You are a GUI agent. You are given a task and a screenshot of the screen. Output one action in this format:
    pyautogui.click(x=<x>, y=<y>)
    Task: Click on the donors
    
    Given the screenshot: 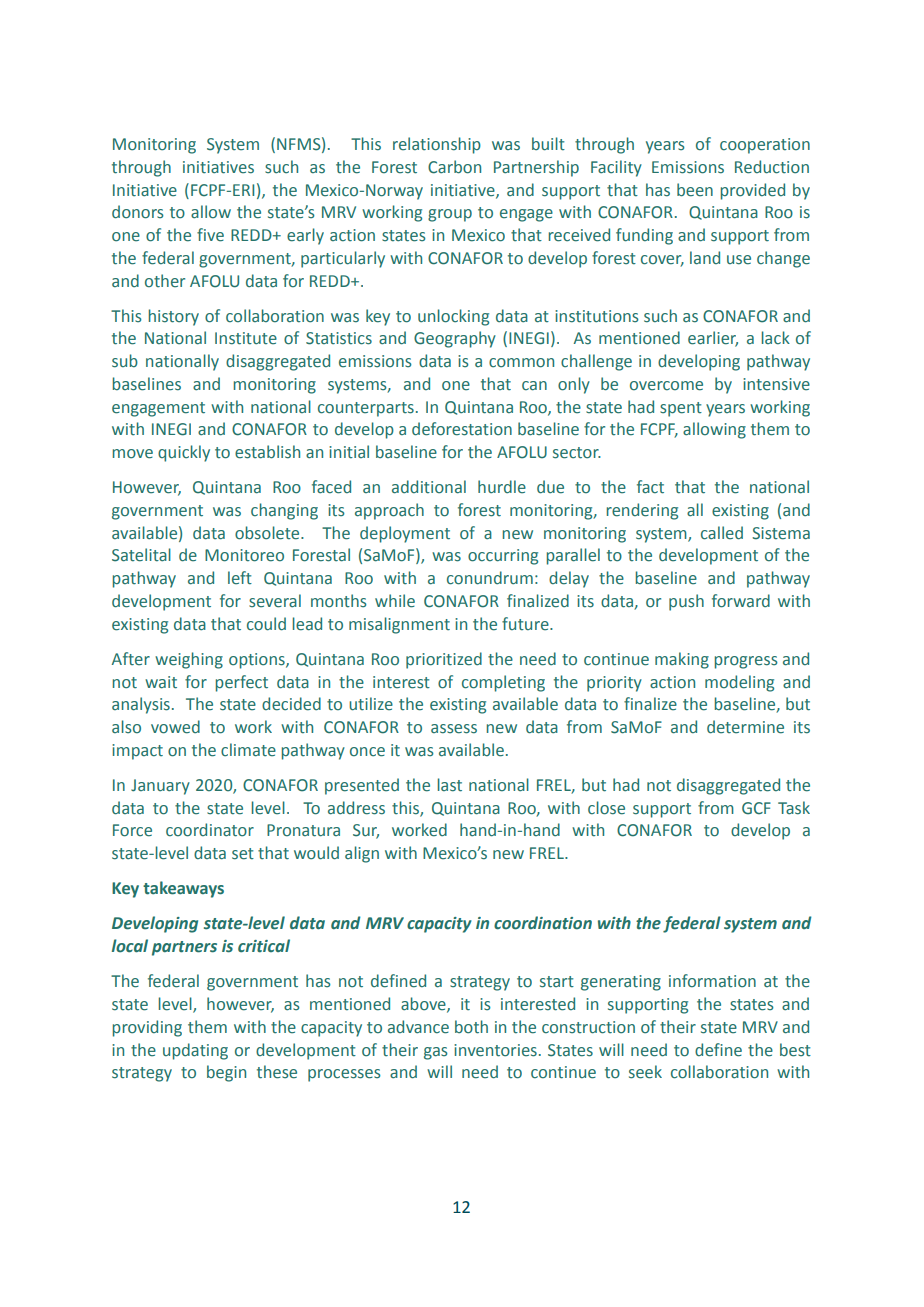 What is the action you would take?
    pyautogui.click(x=138, y=212)
